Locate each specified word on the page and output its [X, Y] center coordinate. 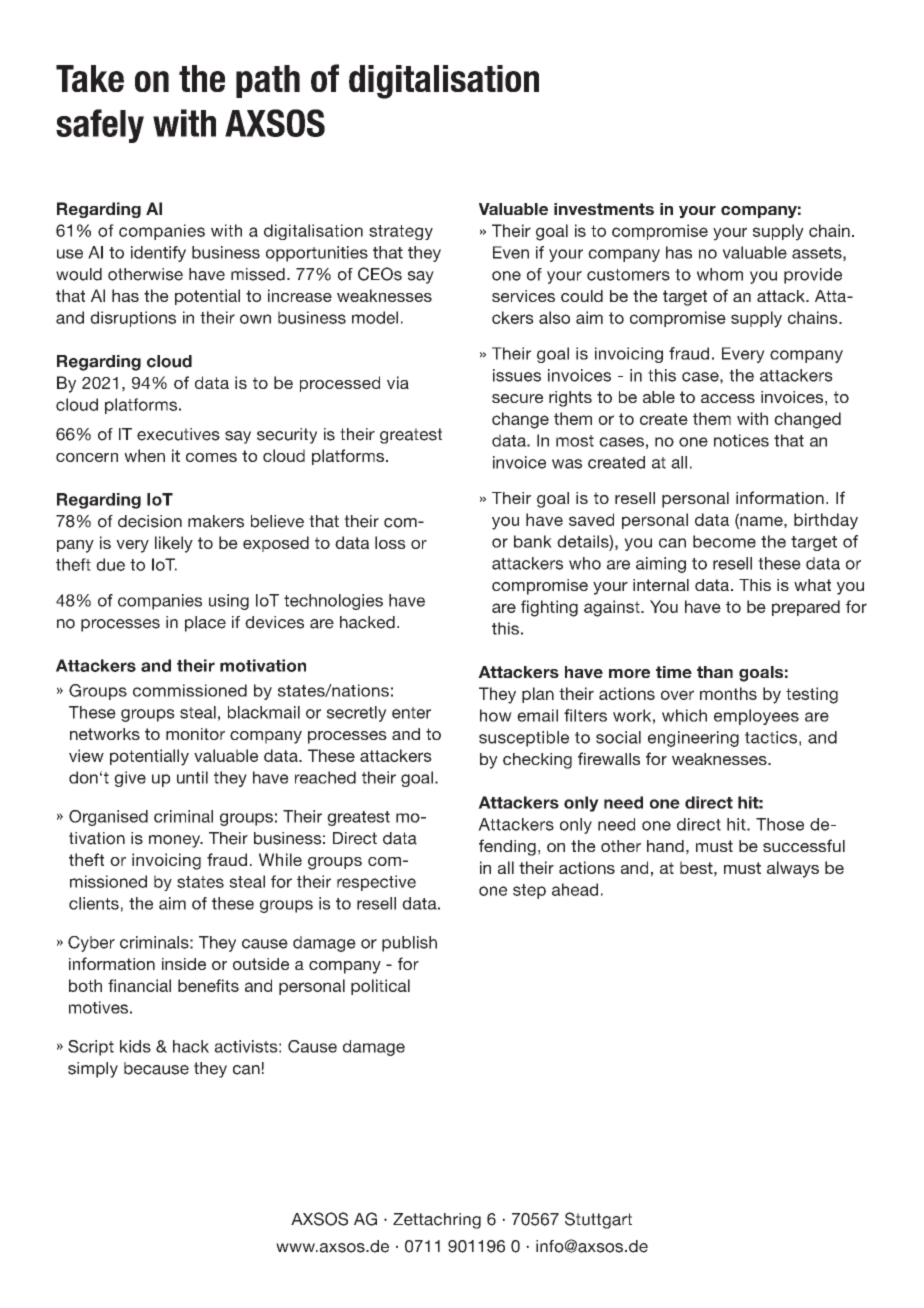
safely [100, 126]
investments [604, 209]
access [728, 398]
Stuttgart [598, 1220]
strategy [401, 232]
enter [411, 713]
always [793, 869]
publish [409, 944]
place [205, 624]
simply [93, 1070]
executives [178, 434]
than [715, 672]
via [398, 382]
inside [184, 964]
